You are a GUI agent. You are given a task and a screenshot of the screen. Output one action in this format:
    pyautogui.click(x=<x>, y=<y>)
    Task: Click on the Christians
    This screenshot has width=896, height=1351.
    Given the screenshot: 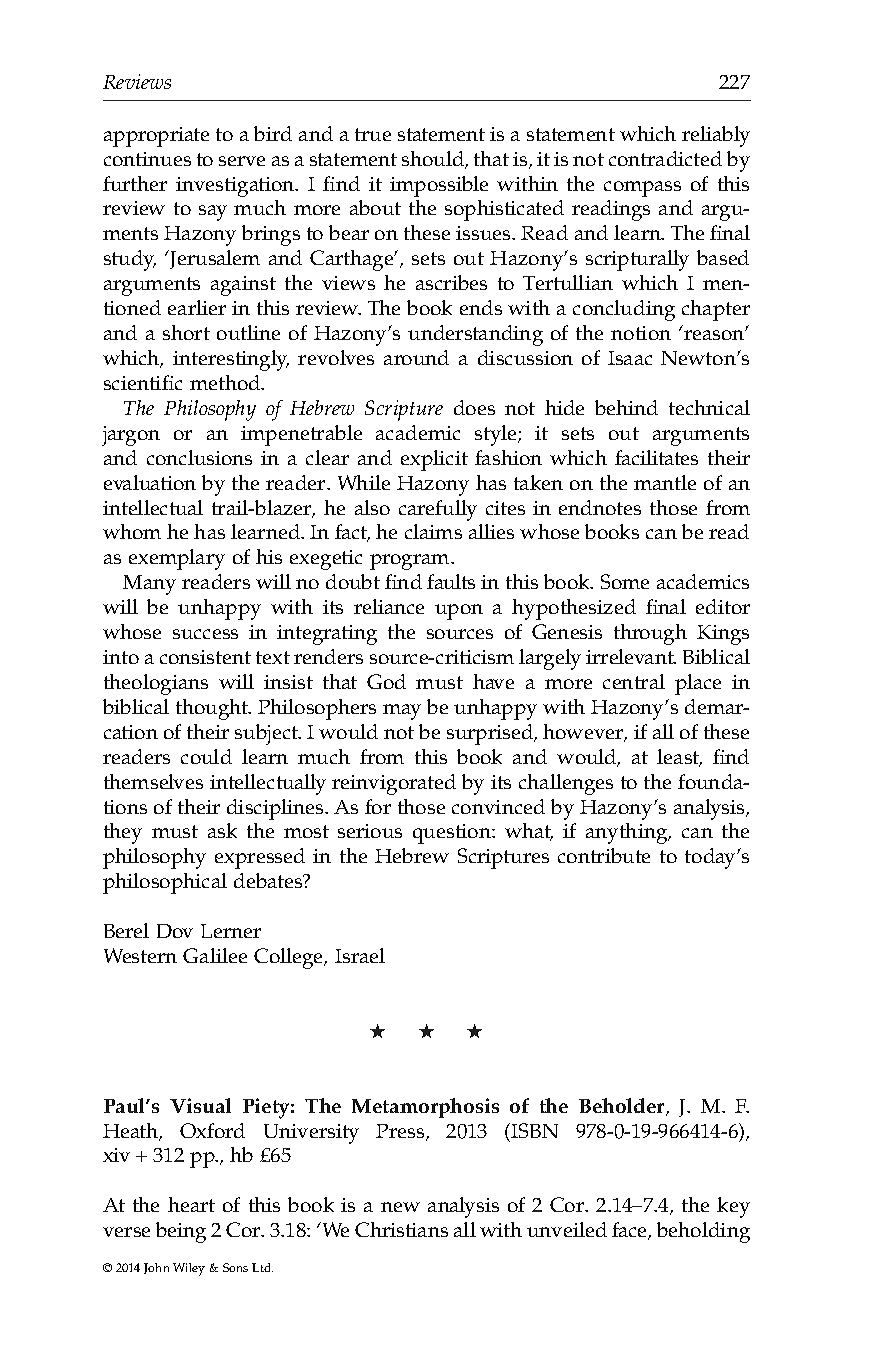 What is the action you would take?
    pyautogui.click(x=401, y=1229)
